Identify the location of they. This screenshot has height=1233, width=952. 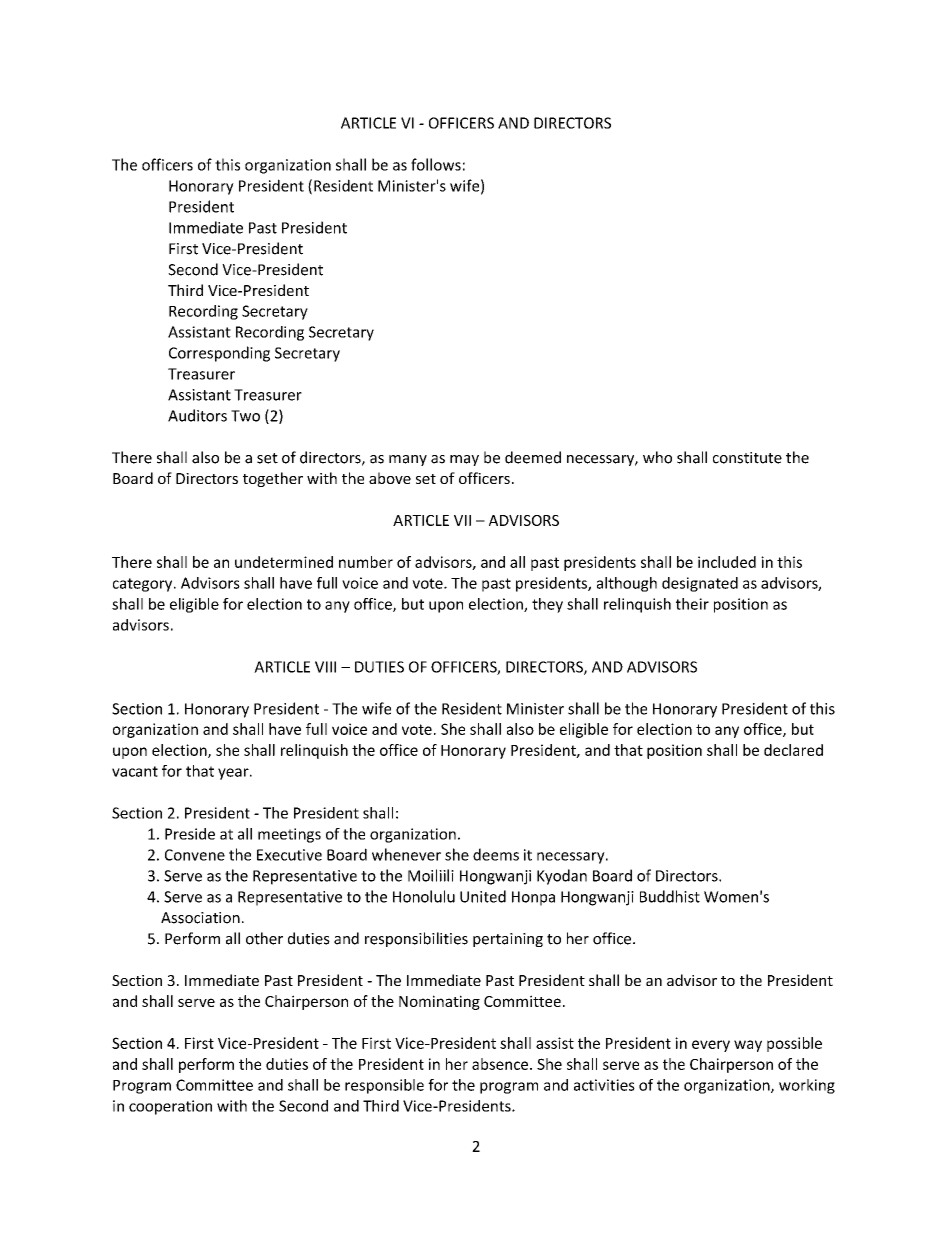
(547, 605).
